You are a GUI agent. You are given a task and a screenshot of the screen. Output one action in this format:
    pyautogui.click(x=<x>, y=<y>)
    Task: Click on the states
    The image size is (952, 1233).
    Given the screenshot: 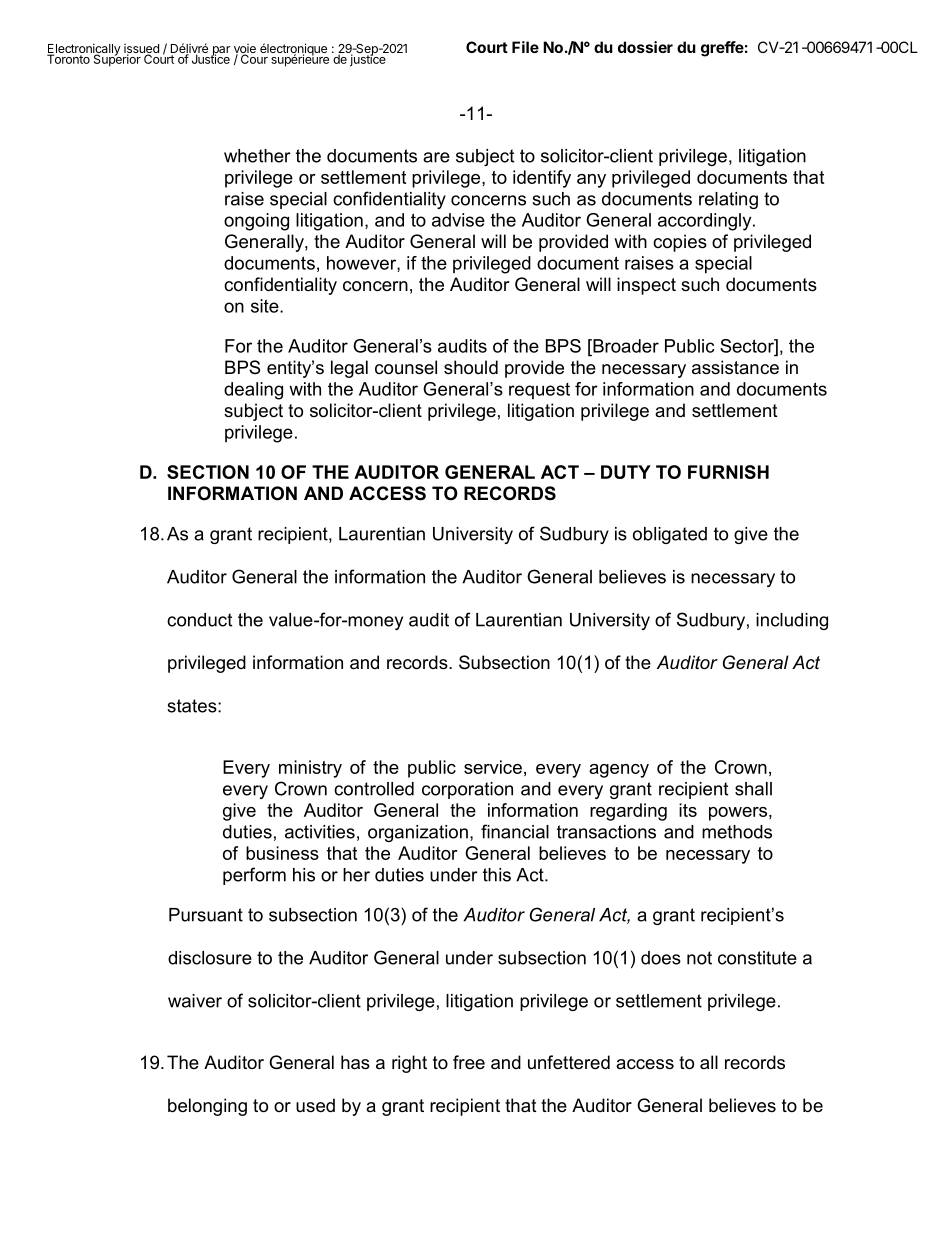 What is the action you would take?
    pyautogui.click(x=193, y=706)
